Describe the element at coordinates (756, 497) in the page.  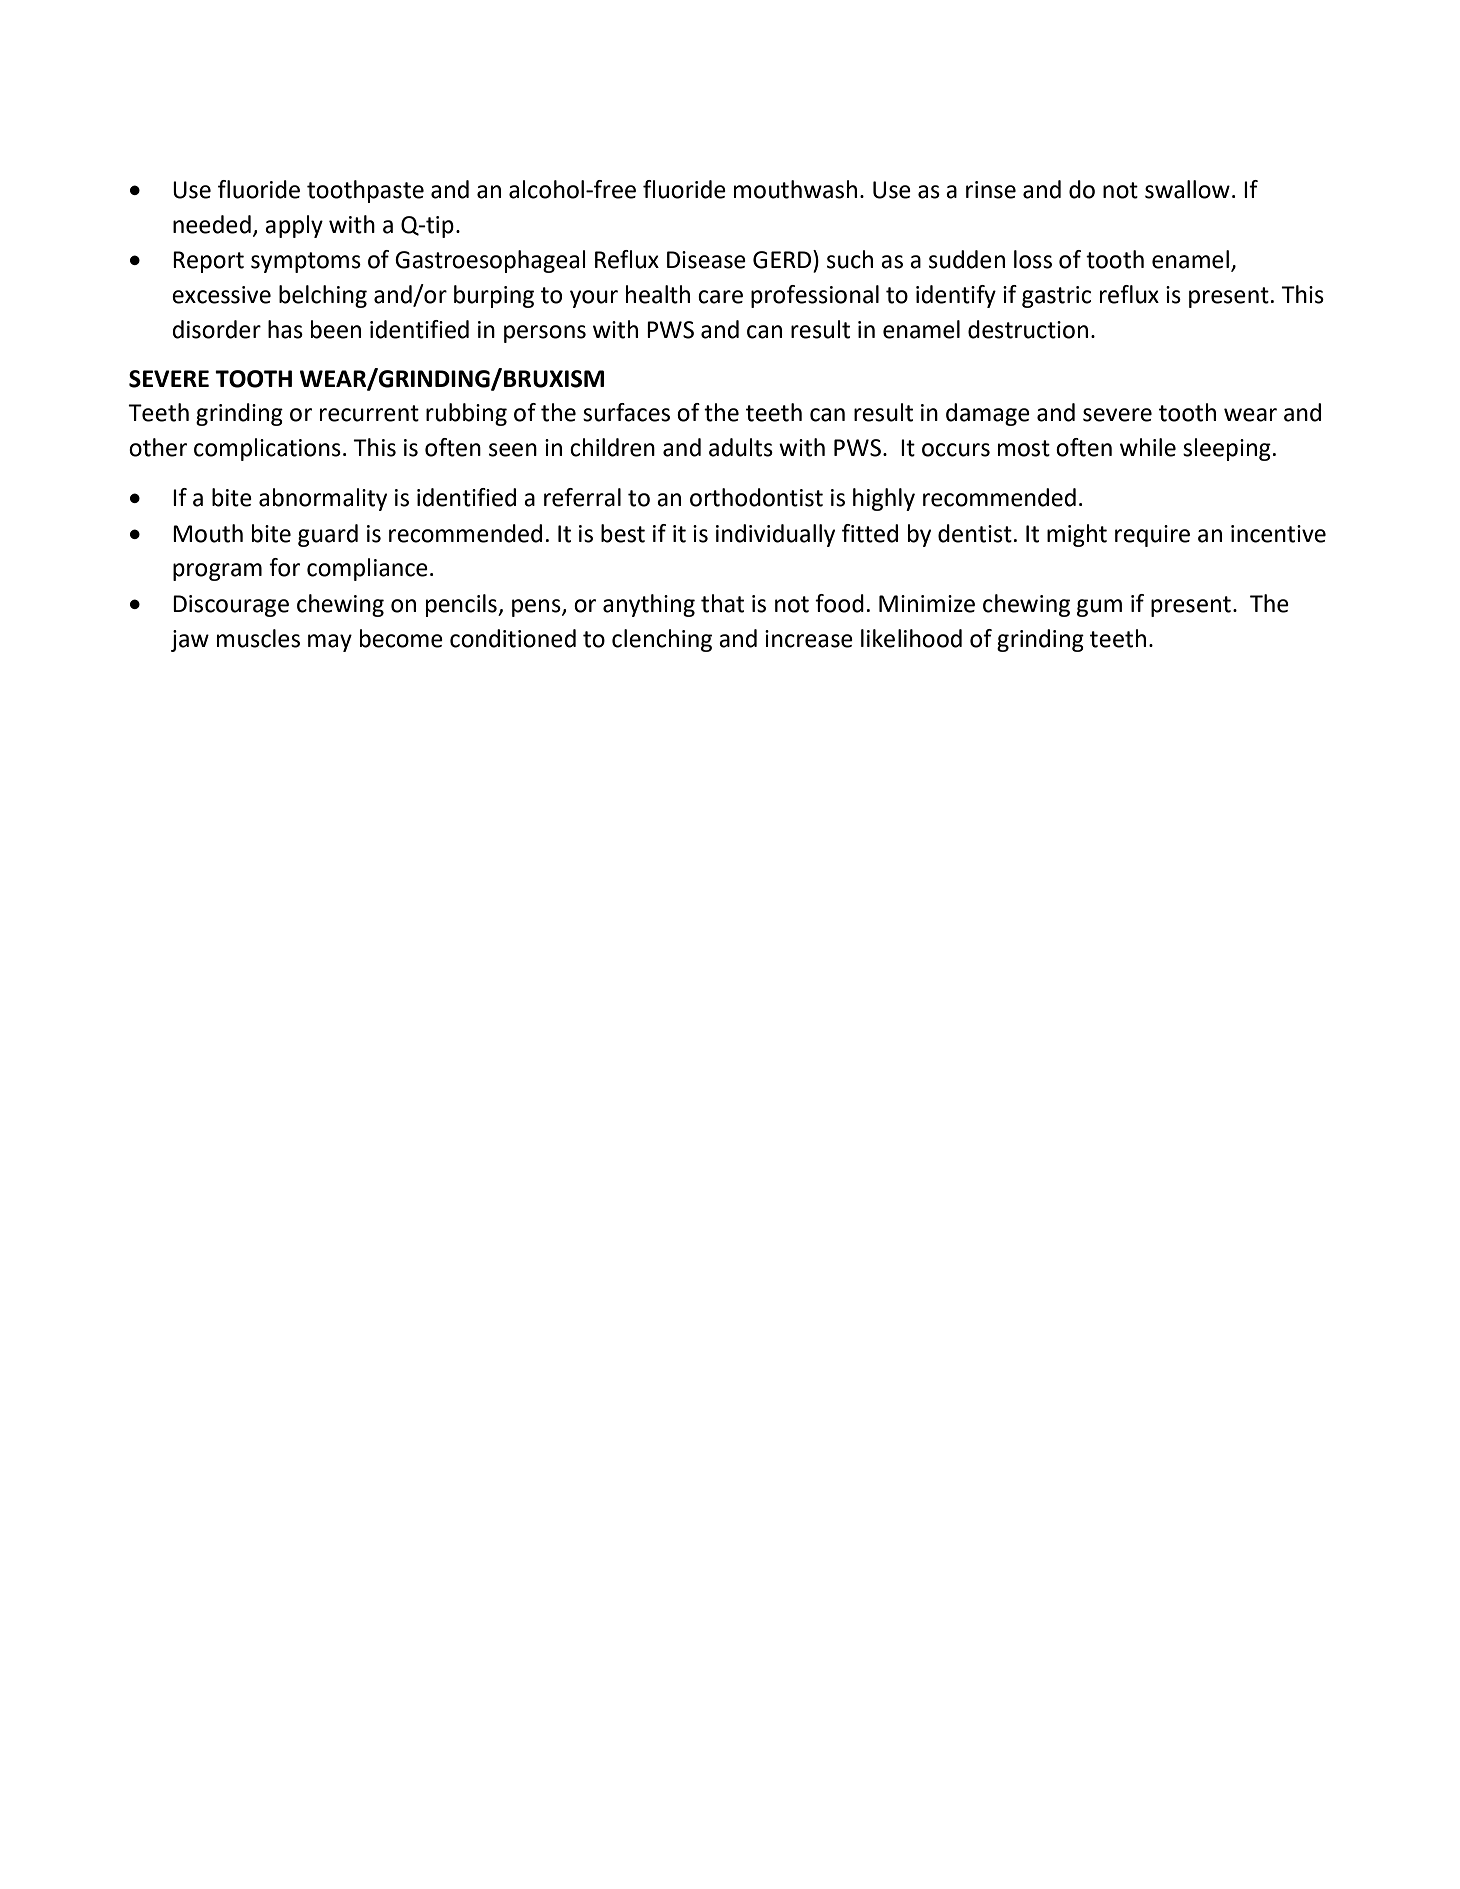
I see `orthodontist` at that location.
